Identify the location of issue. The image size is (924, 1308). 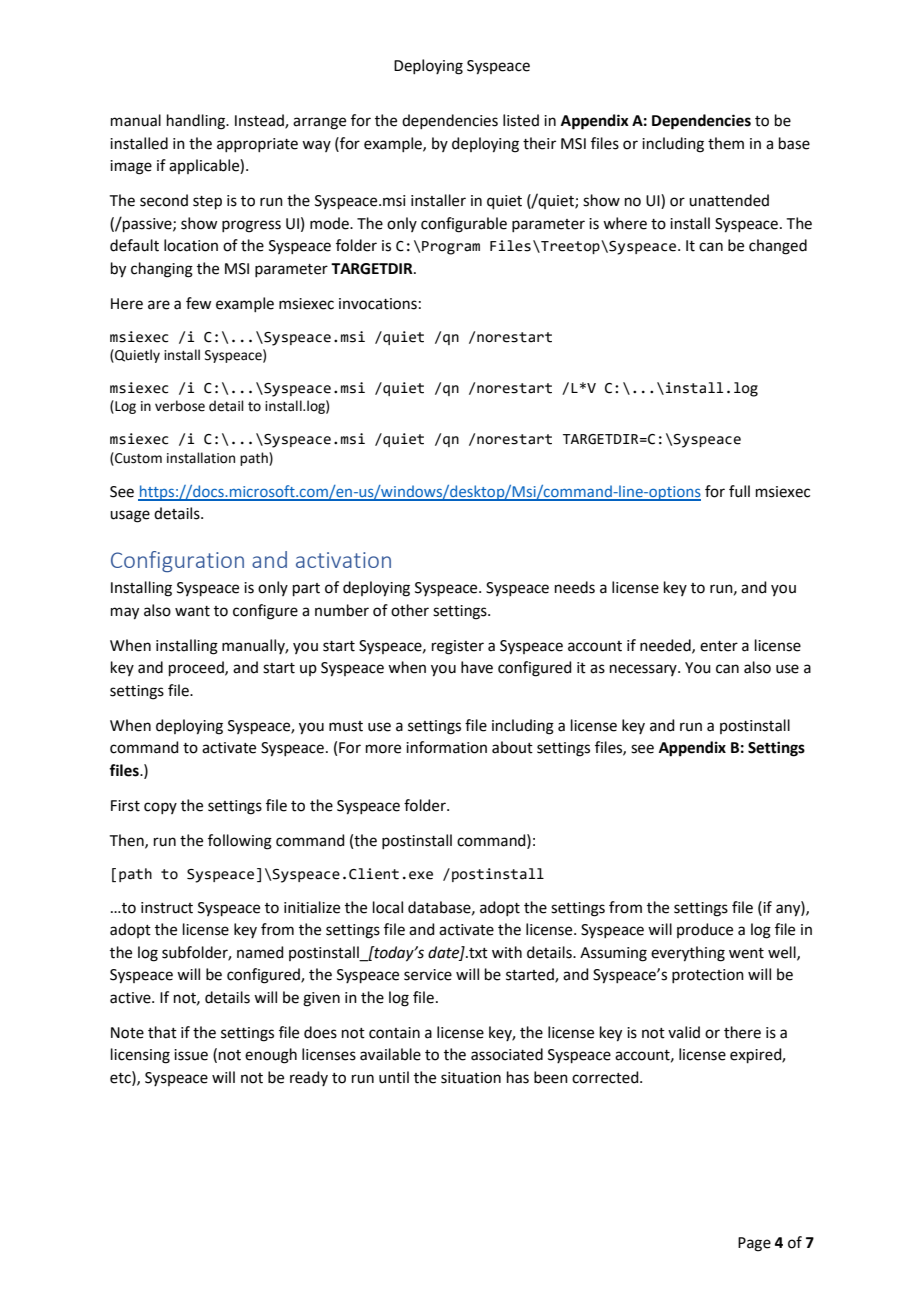
(191, 1055).
